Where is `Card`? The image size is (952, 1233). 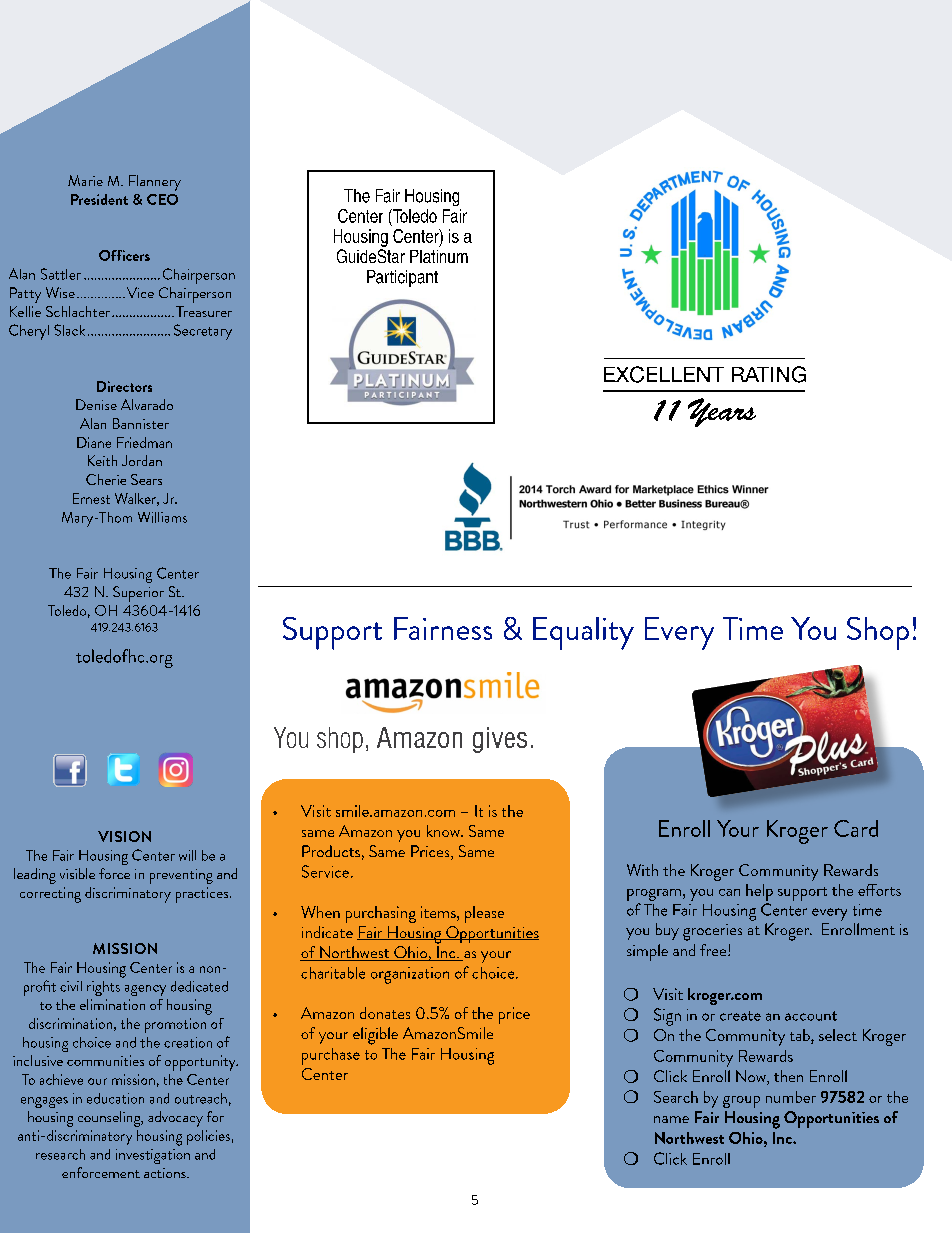
Card is located at coordinates (856, 828).
